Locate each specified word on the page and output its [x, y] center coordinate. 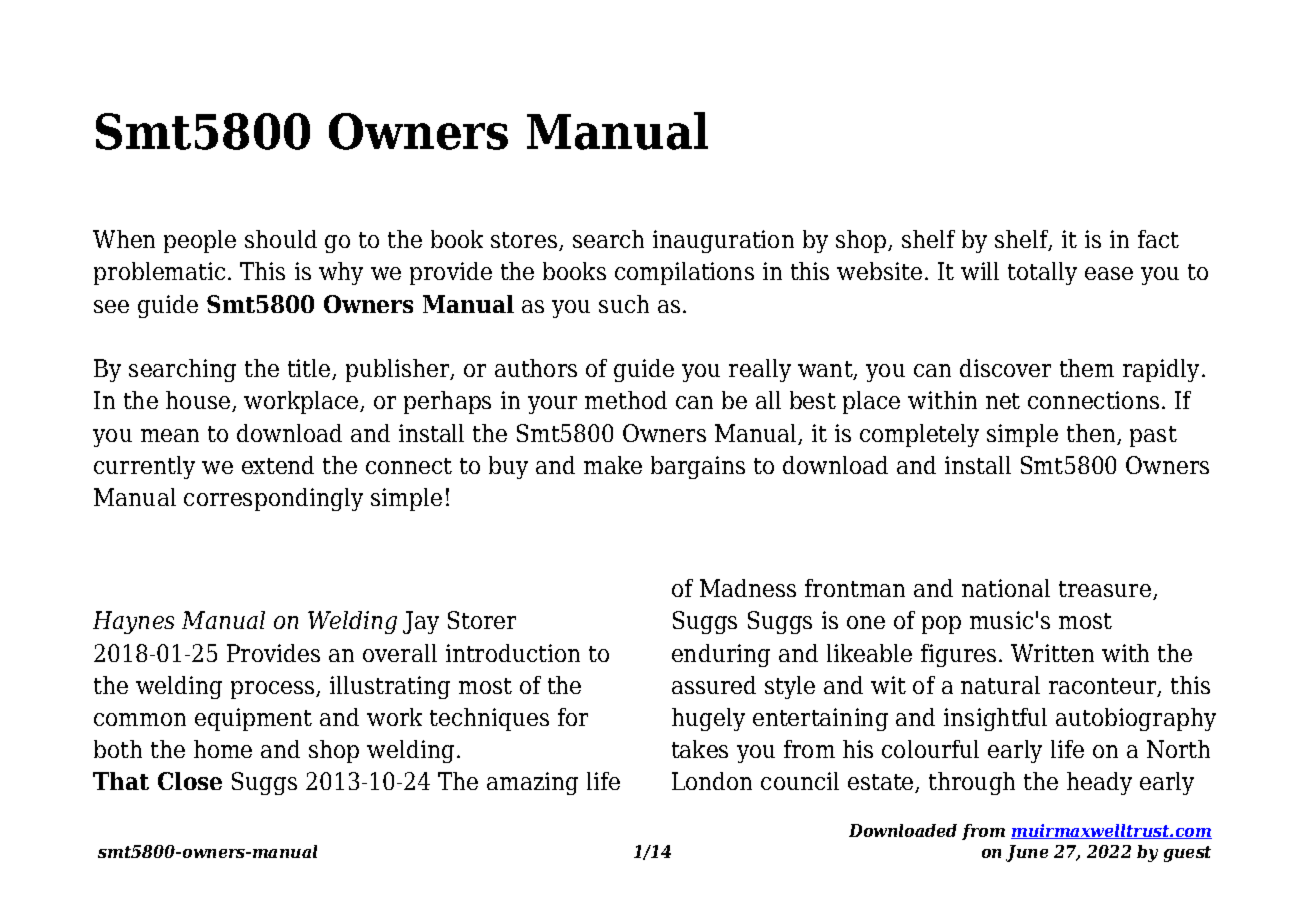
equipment [253, 719]
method [626, 400]
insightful [995, 719]
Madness [748, 588]
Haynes [133, 622]
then [1092, 434]
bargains [698, 467]
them [1087, 368]
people [200, 241]
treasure [1105, 589]
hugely [708, 719]
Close [190, 781]
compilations [684, 273]
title [310, 369]
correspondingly [273, 499]
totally [1042, 273]
